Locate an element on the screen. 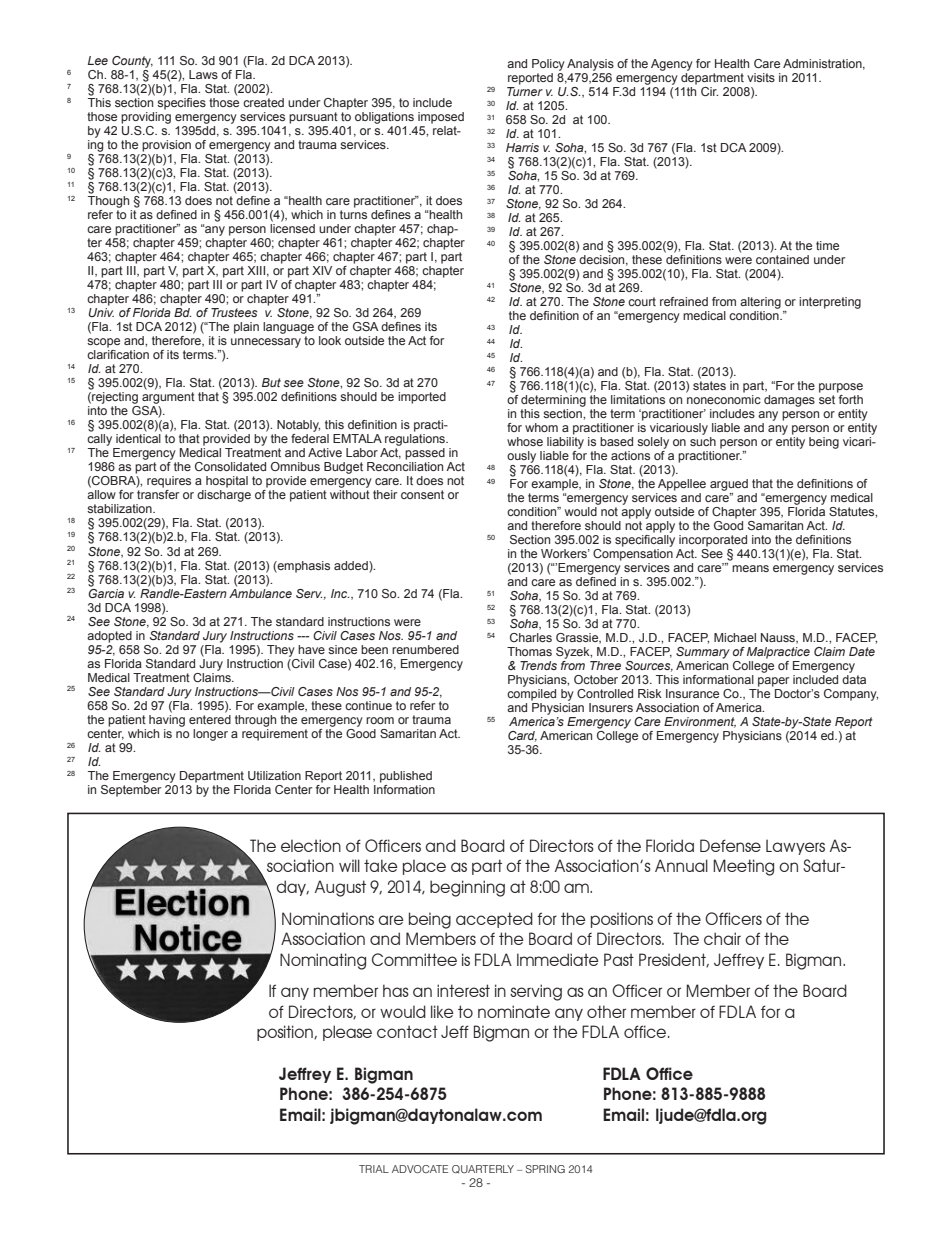 The width and height of the screenshot is (952, 1233). such is located at coordinates (703, 441).
